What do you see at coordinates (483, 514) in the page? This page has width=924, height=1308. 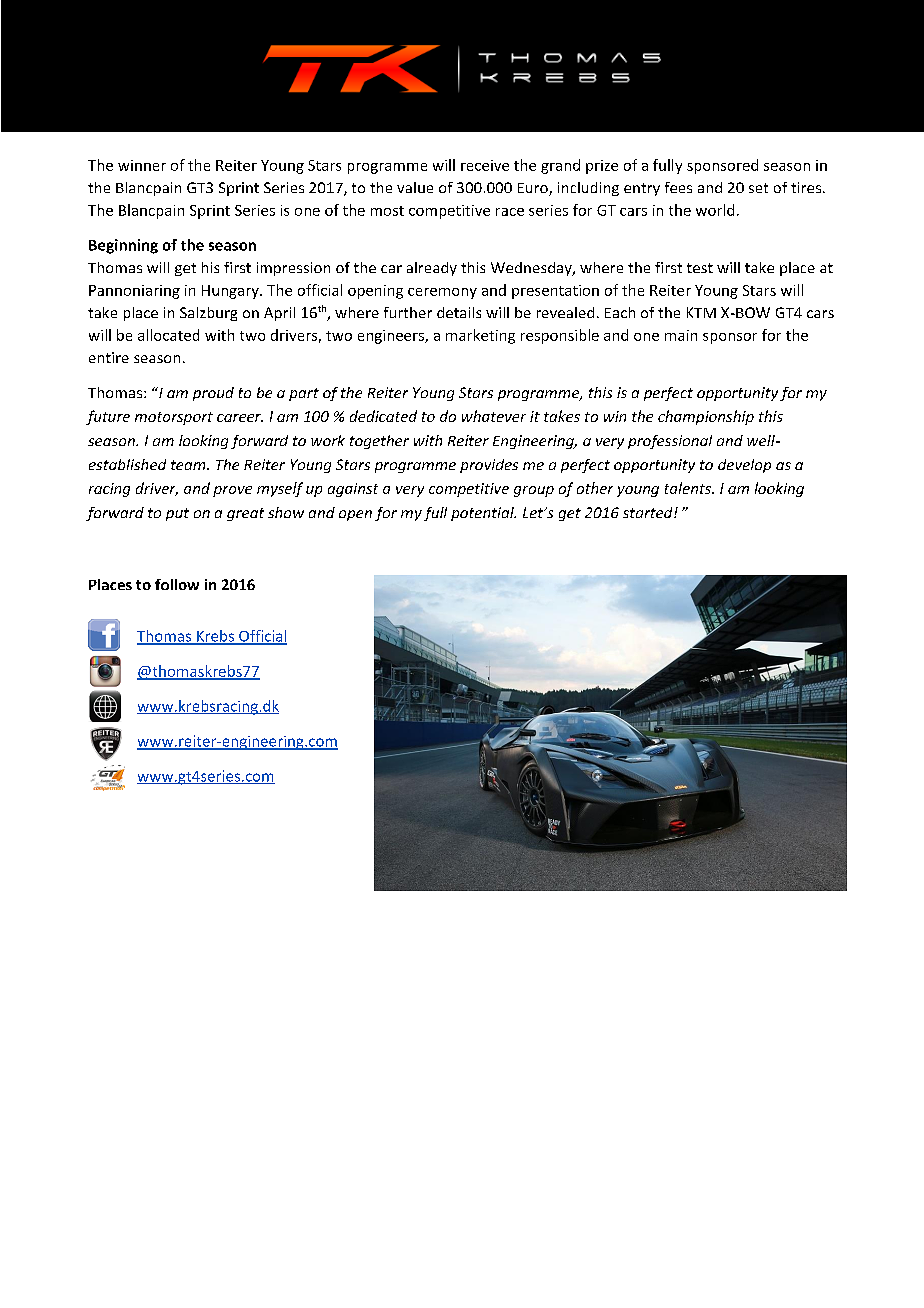 I see `potential` at bounding box center [483, 514].
